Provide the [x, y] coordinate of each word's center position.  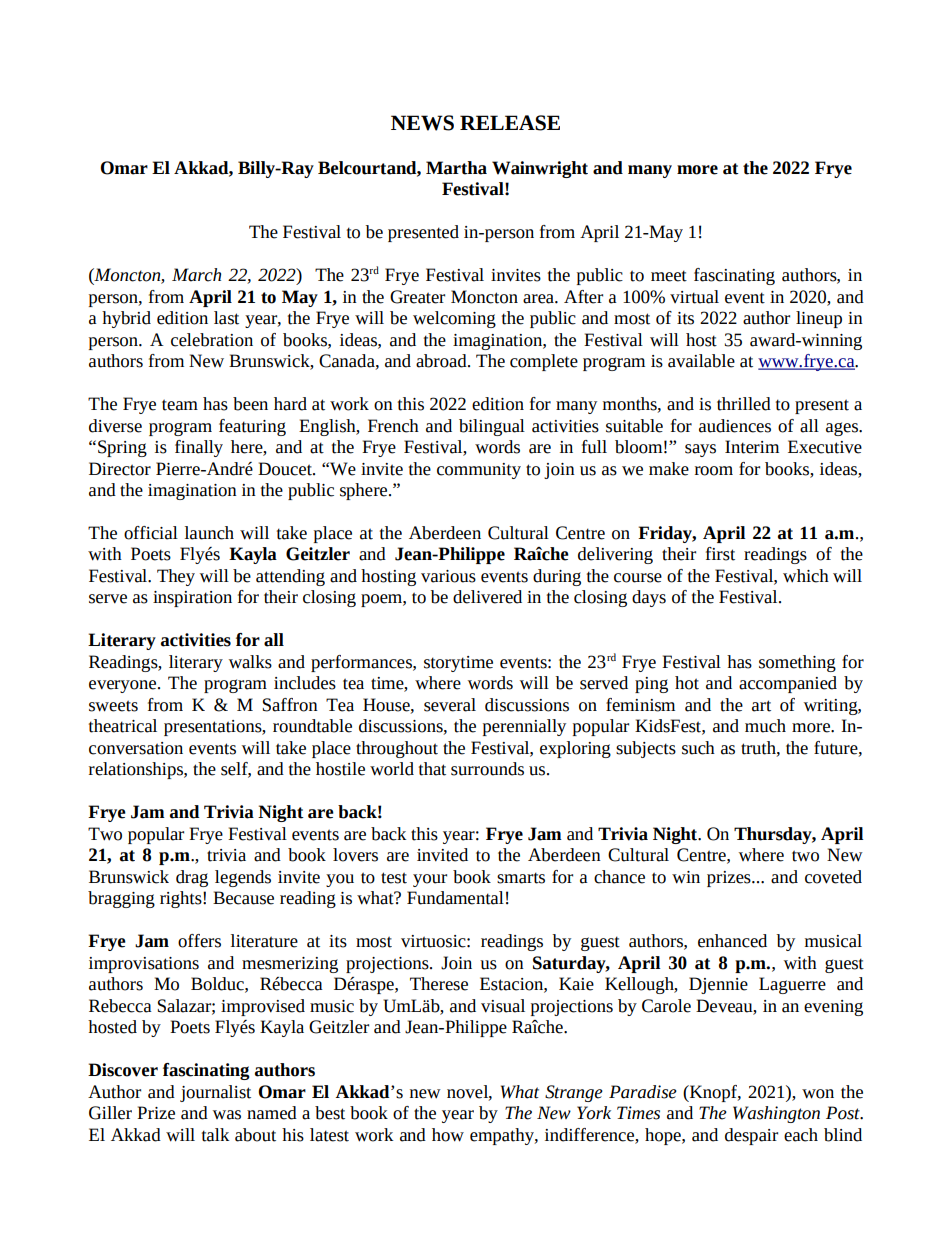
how [448, 1135]
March [196, 275]
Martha [456, 168]
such [698, 748]
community [479, 471]
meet [669, 276]
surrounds [487, 769]
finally [199, 448]
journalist [215, 1093]
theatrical [123, 726]
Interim [752, 447]
